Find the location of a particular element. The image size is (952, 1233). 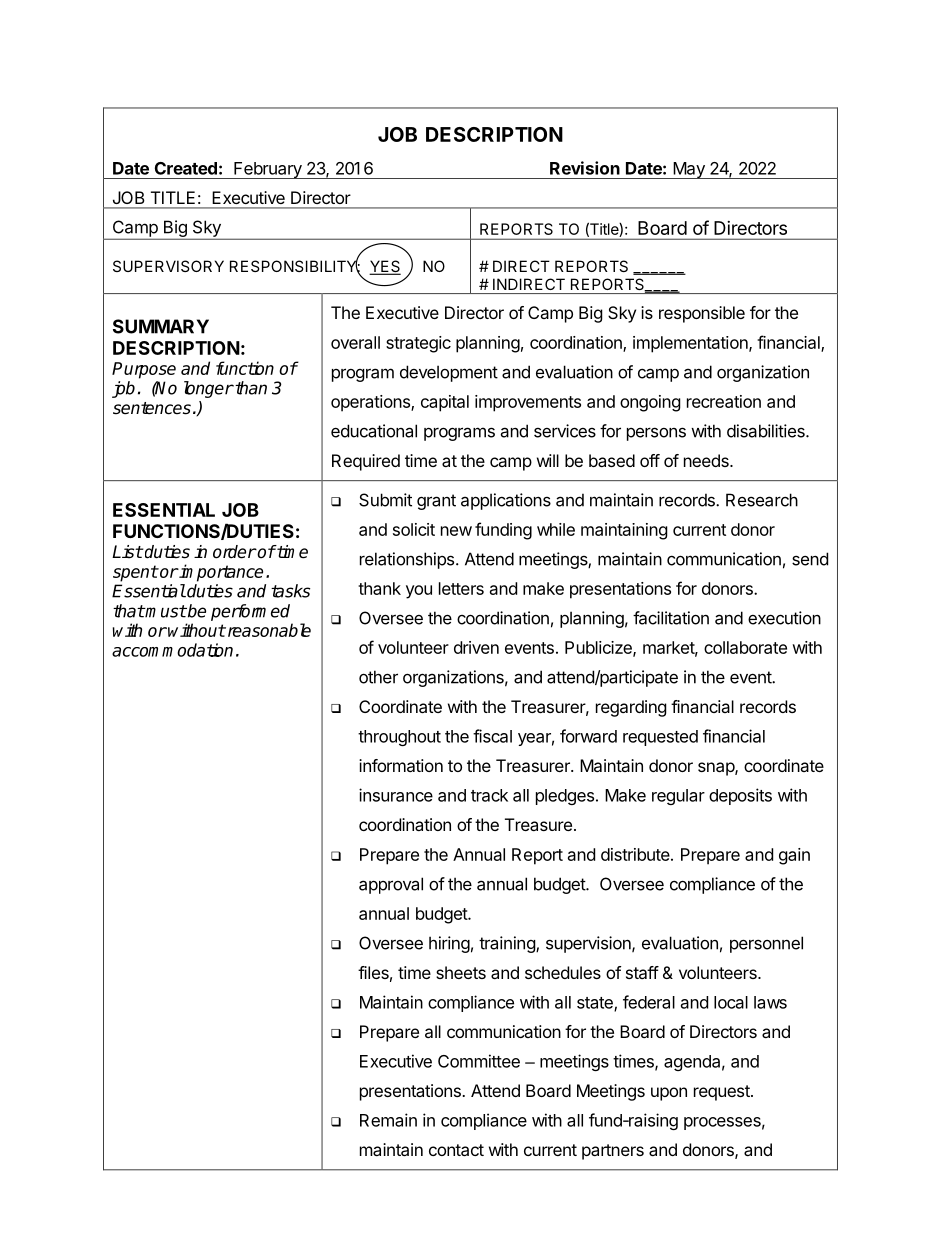

Revision is located at coordinates (585, 168).
